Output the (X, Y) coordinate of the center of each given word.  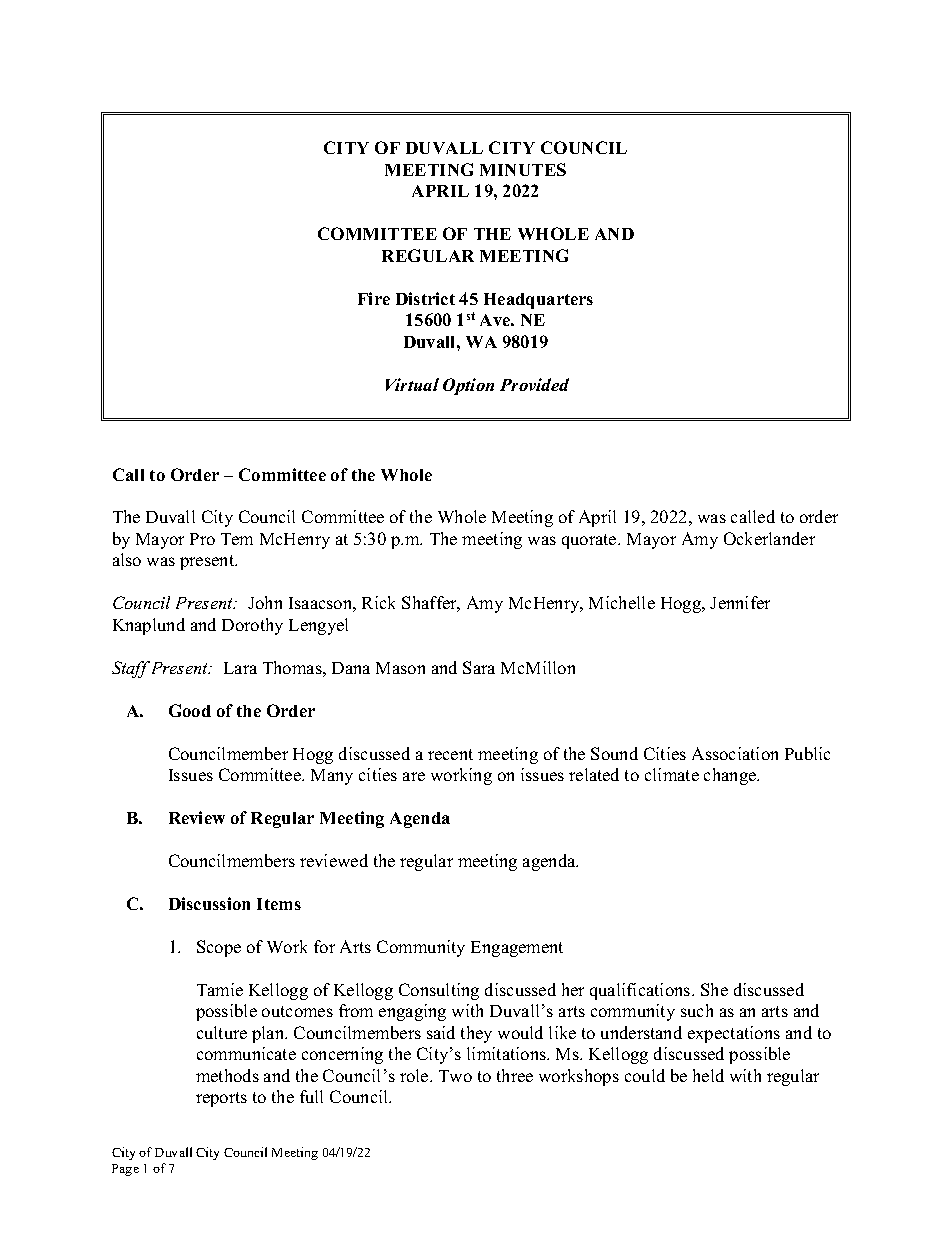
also (127, 559)
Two (455, 1076)
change (731, 776)
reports (221, 1099)
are (414, 776)
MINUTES (523, 169)
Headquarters (538, 301)
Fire (374, 298)
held (708, 1075)
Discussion (209, 903)
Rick (378, 602)
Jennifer (740, 602)
